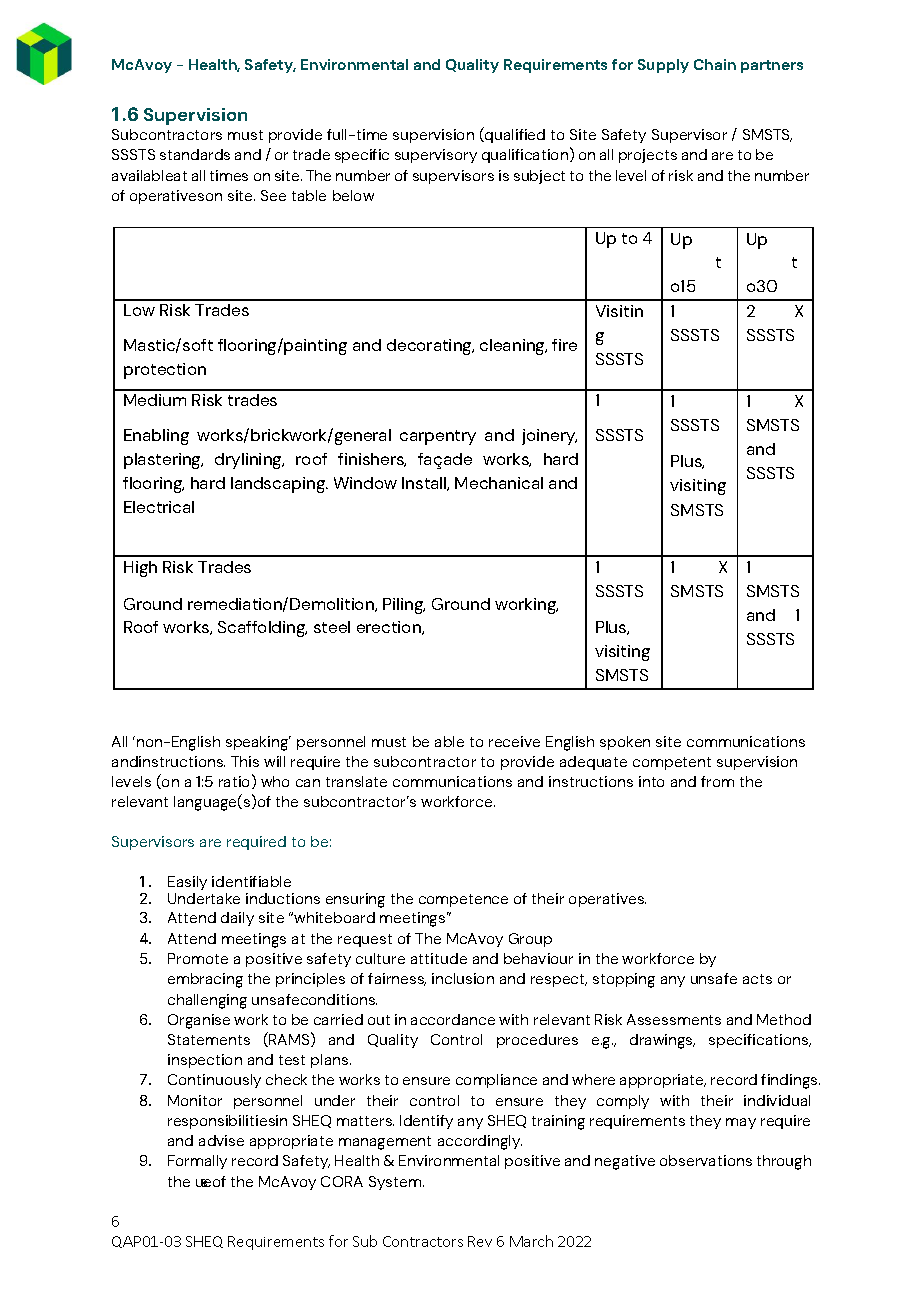 This page has width=924, height=1307. What do you see at coordinates (197, 1162) in the page?
I see `Formally` at bounding box center [197, 1162].
